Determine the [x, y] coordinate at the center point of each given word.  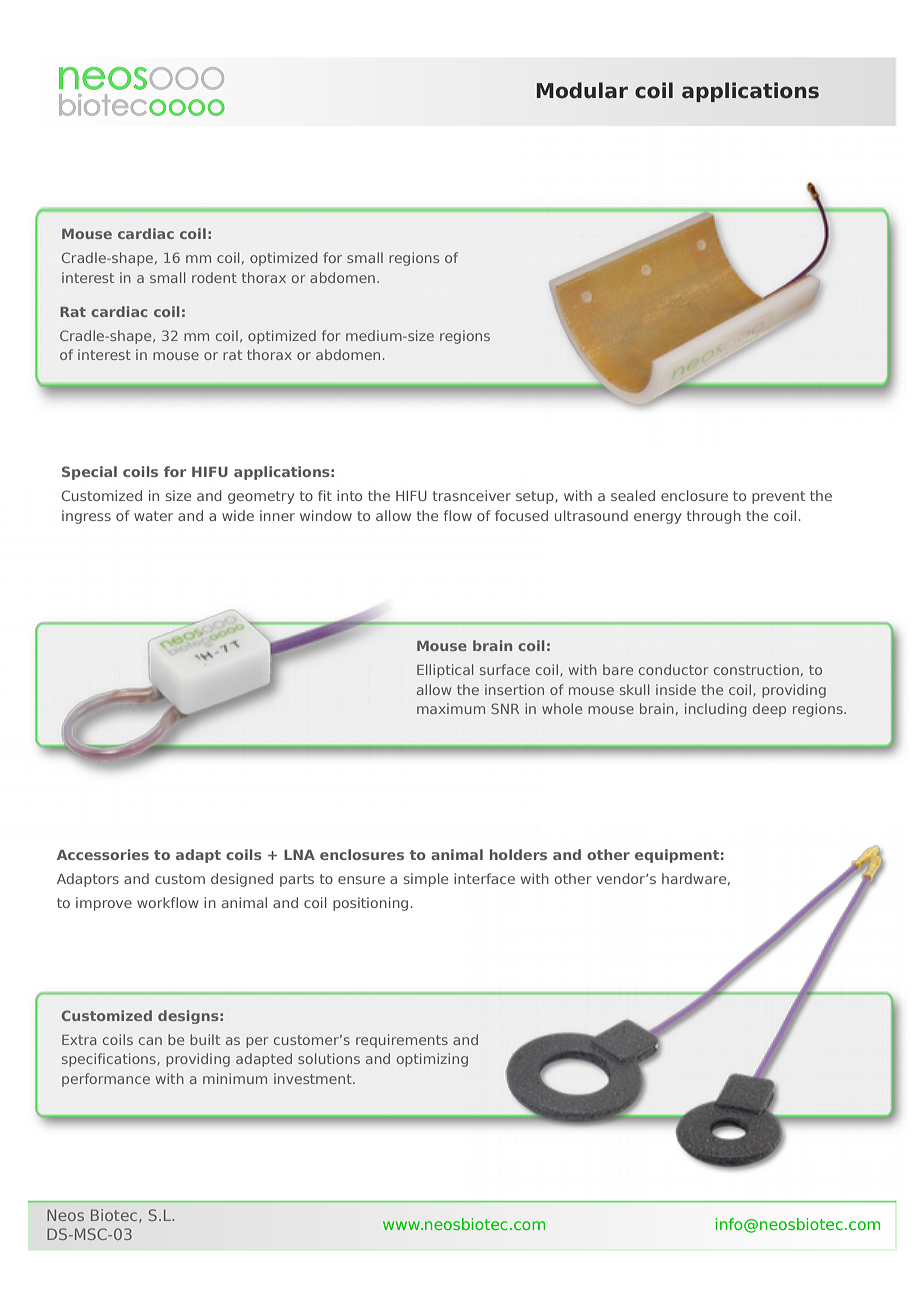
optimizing [432, 1060]
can [150, 1041]
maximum [451, 708]
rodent [214, 277]
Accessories [103, 854]
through [714, 517]
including [715, 710]
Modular [582, 90]
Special [89, 473]
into [349, 495]
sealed [633, 495]
